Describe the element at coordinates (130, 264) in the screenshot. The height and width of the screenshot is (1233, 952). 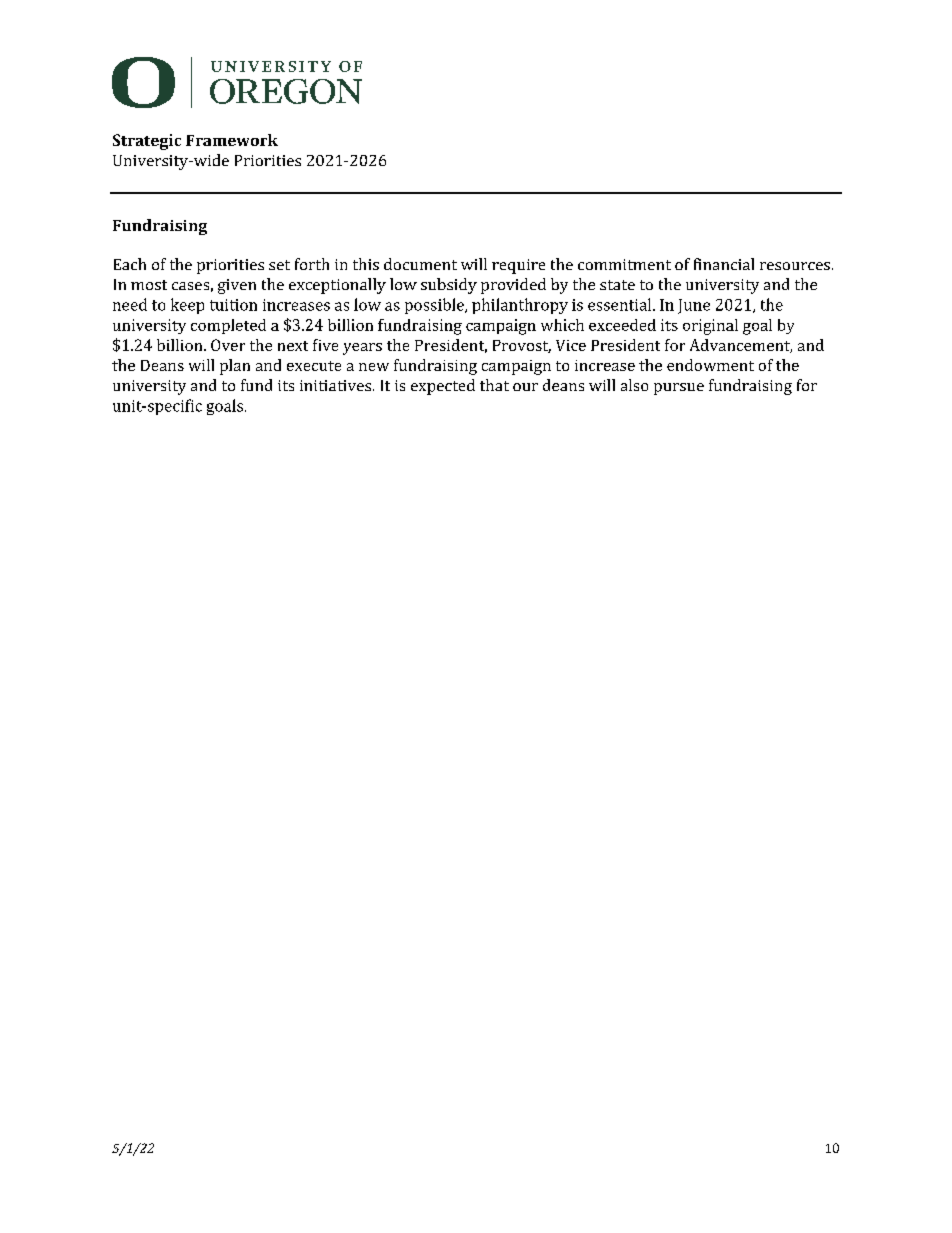
I see `Each` at that location.
